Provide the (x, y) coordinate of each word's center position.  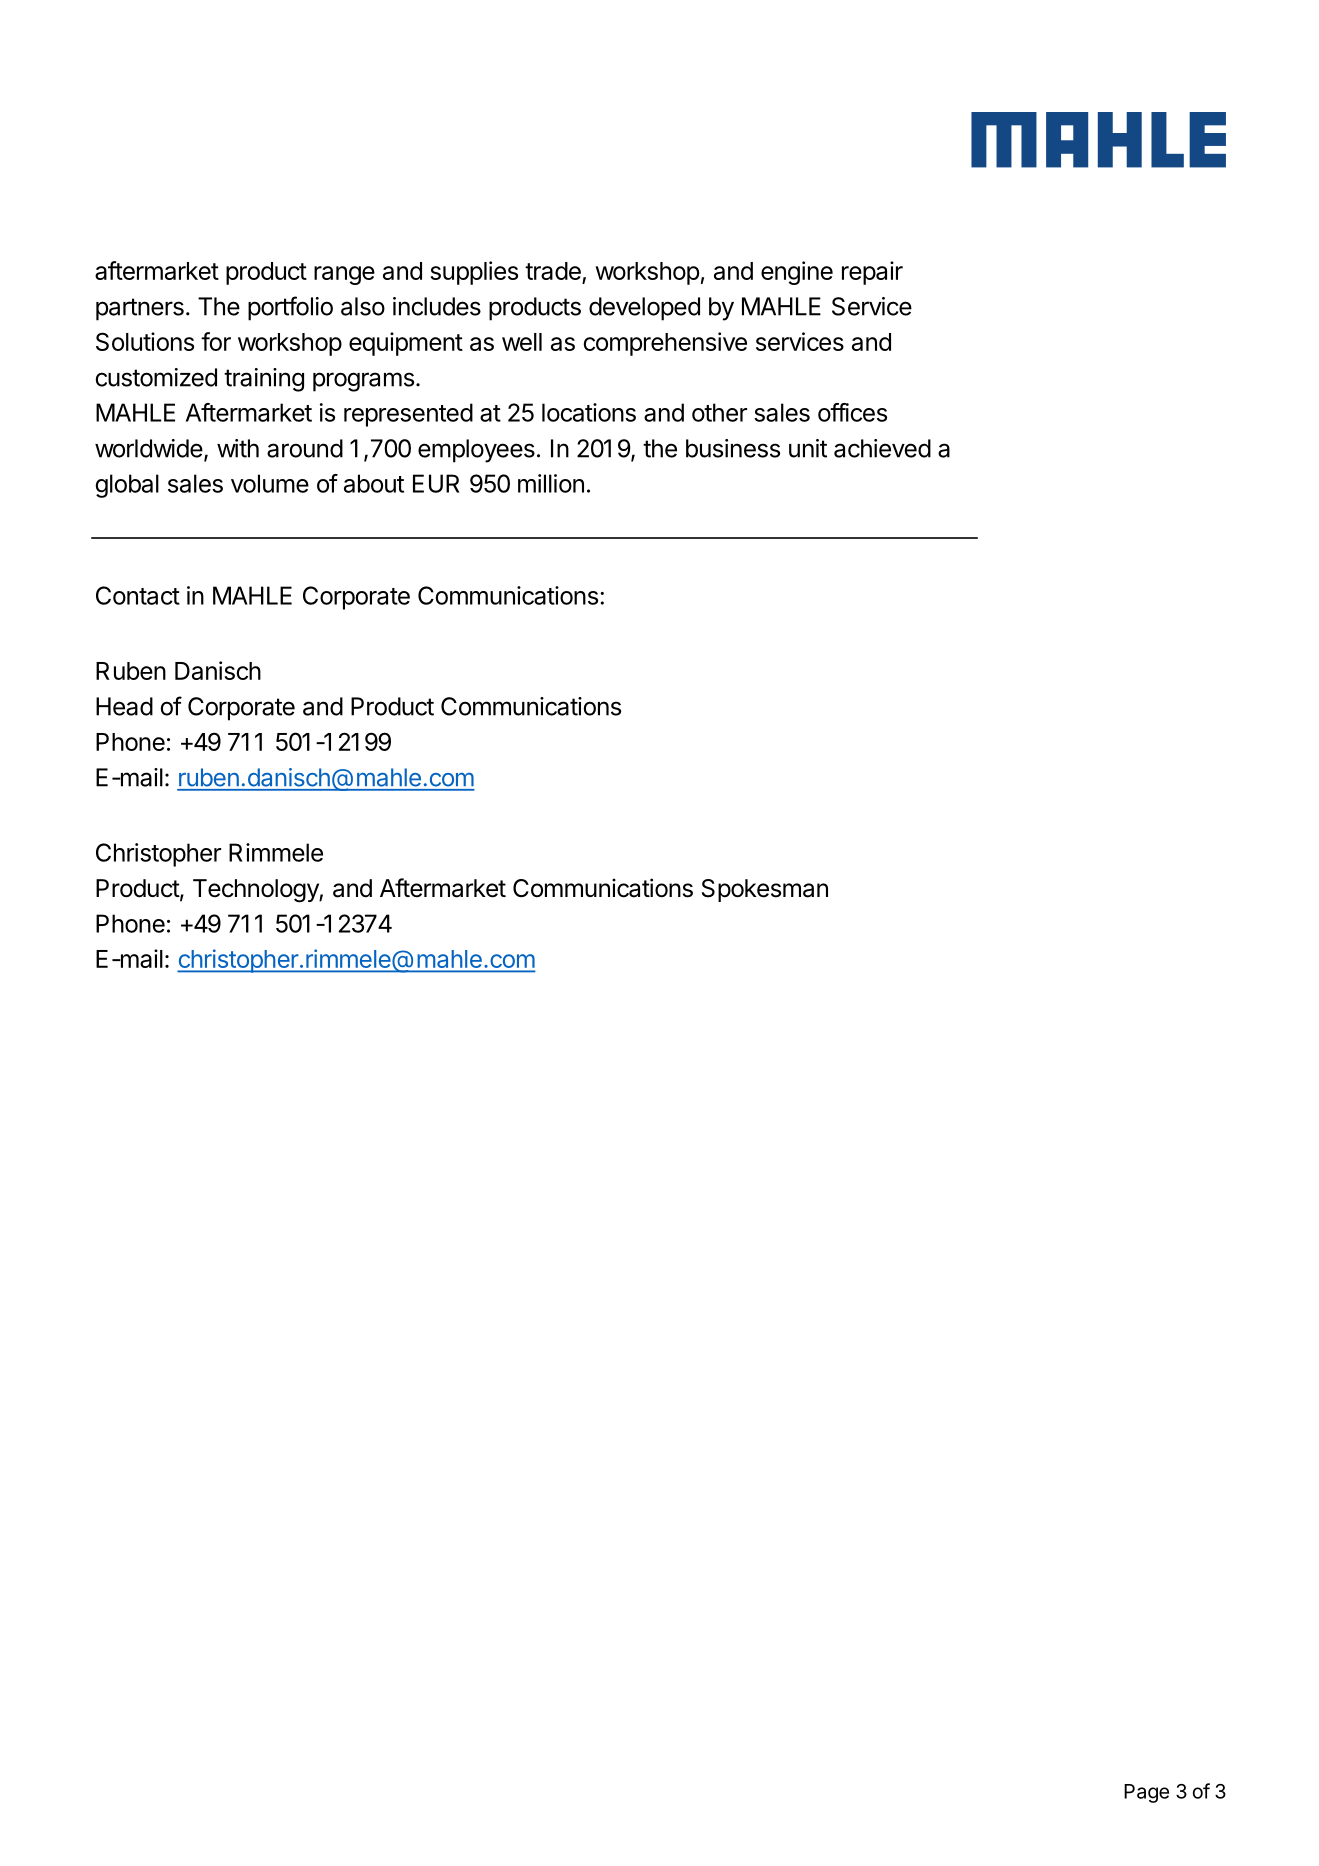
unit (808, 448)
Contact (138, 595)
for (216, 341)
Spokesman (765, 890)
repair (872, 273)
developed (644, 309)
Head (124, 706)
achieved (882, 448)
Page (1146, 1793)
